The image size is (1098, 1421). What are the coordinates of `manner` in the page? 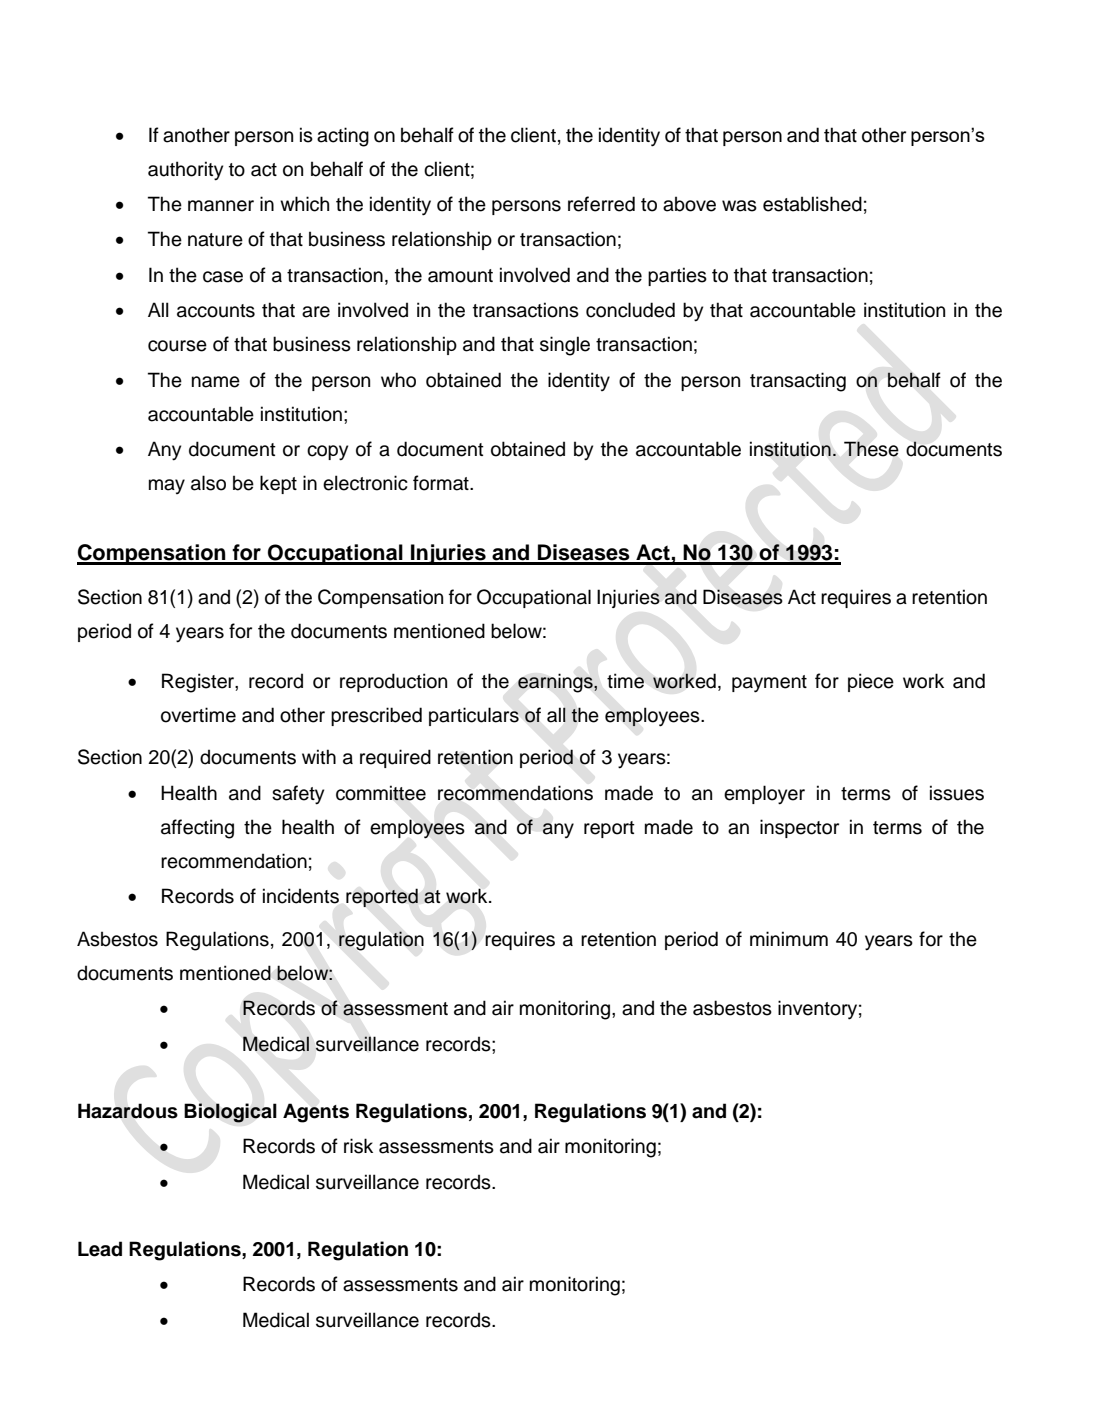 It's located at (221, 206).
